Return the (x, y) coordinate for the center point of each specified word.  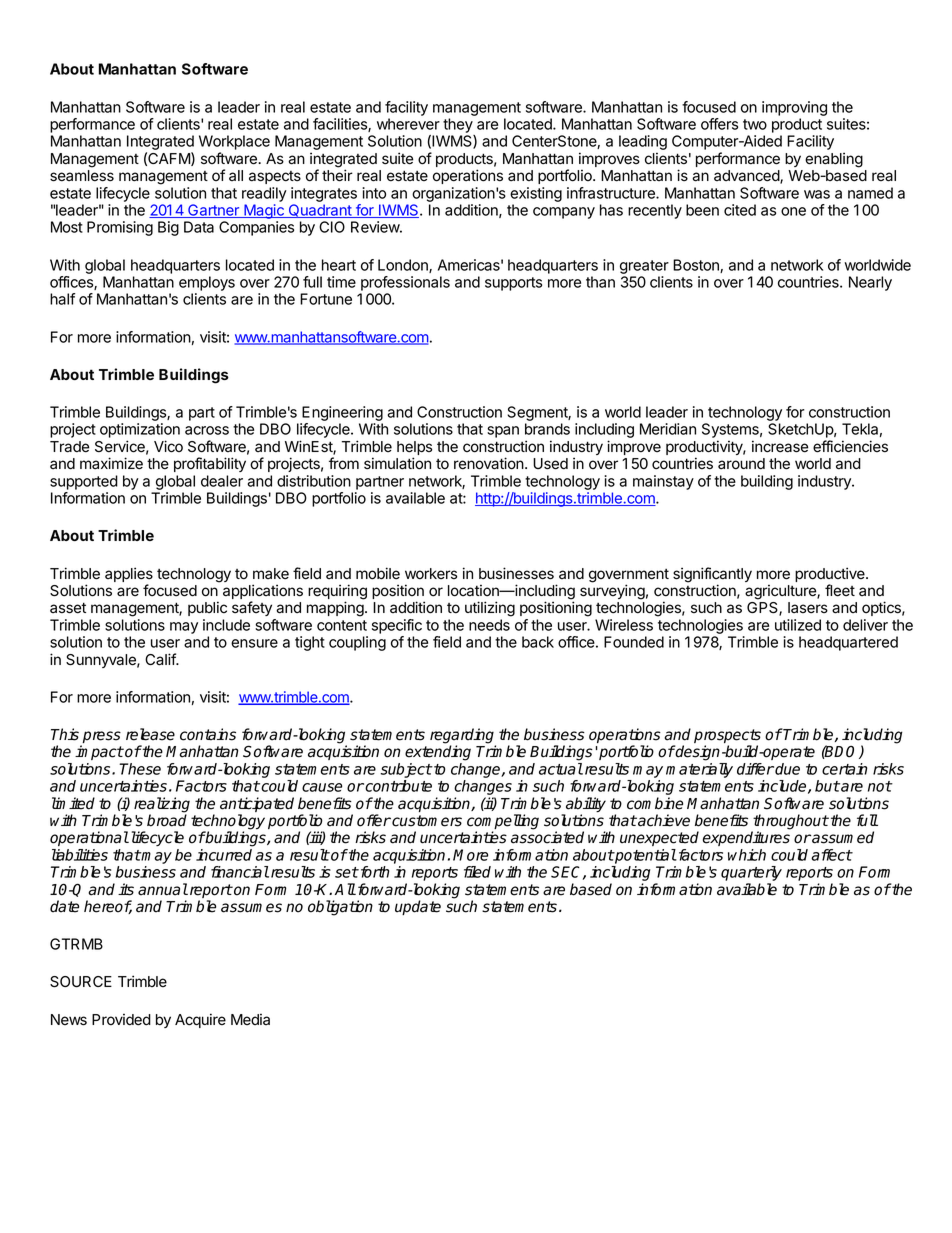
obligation (340, 908)
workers (431, 574)
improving (794, 108)
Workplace (234, 144)
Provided (121, 1019)
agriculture (781, 592)
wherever (408, 124)
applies (129, 576)
